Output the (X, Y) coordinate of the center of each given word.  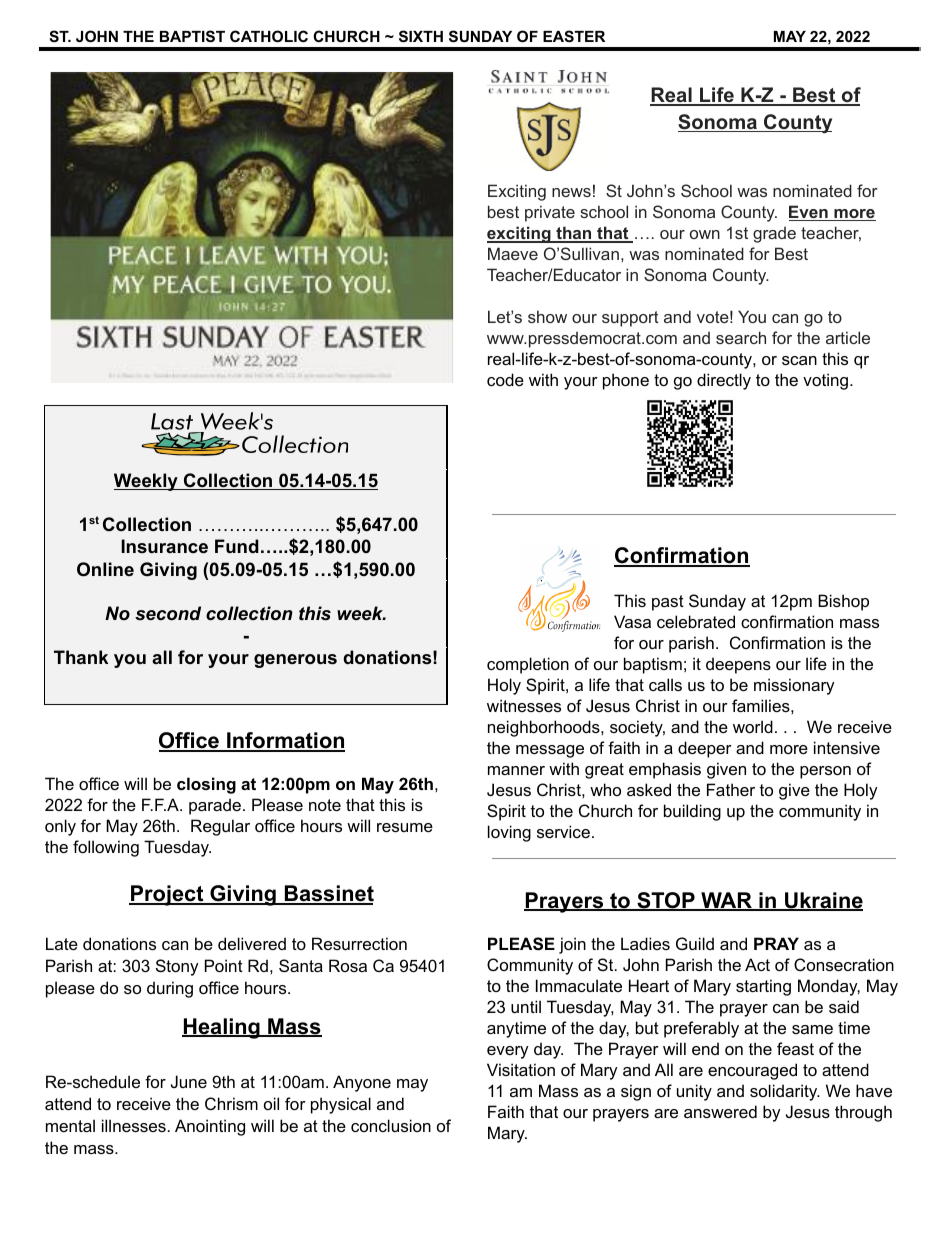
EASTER (574, 36)
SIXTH (421, 36)
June (189, 1081)
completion (528, 665)
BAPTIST (192, 36)
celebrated (696, 621)
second (168, 613)
